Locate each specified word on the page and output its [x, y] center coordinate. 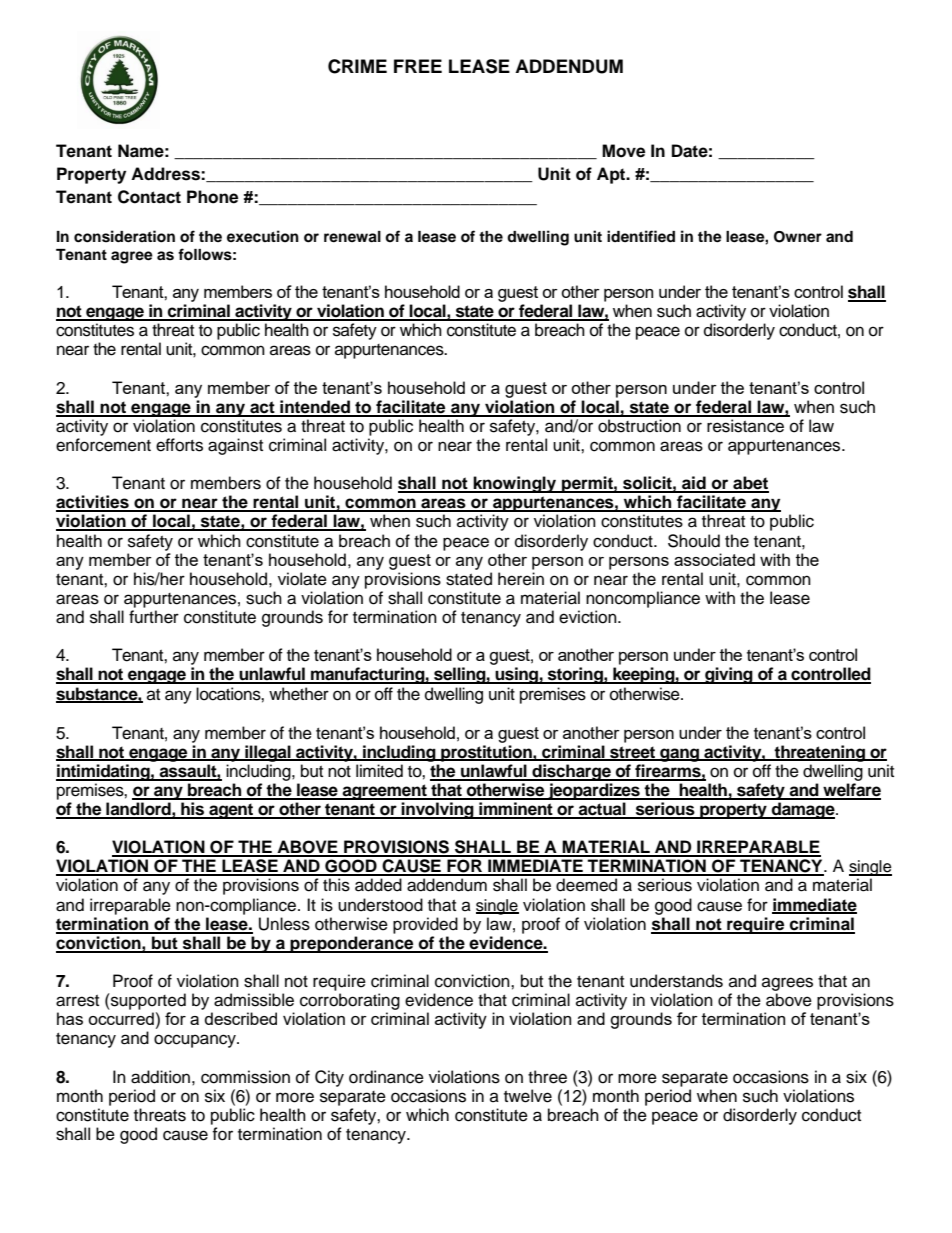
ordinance [386, 1077]
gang [679, 755]
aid [694, 484]
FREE [418, 66]
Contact [149, 197]
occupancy [196, 1041]
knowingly [515, 484]
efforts [179, 445]
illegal [268, 753]
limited [379, 771]
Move [623, 151]
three [547, 1077]
